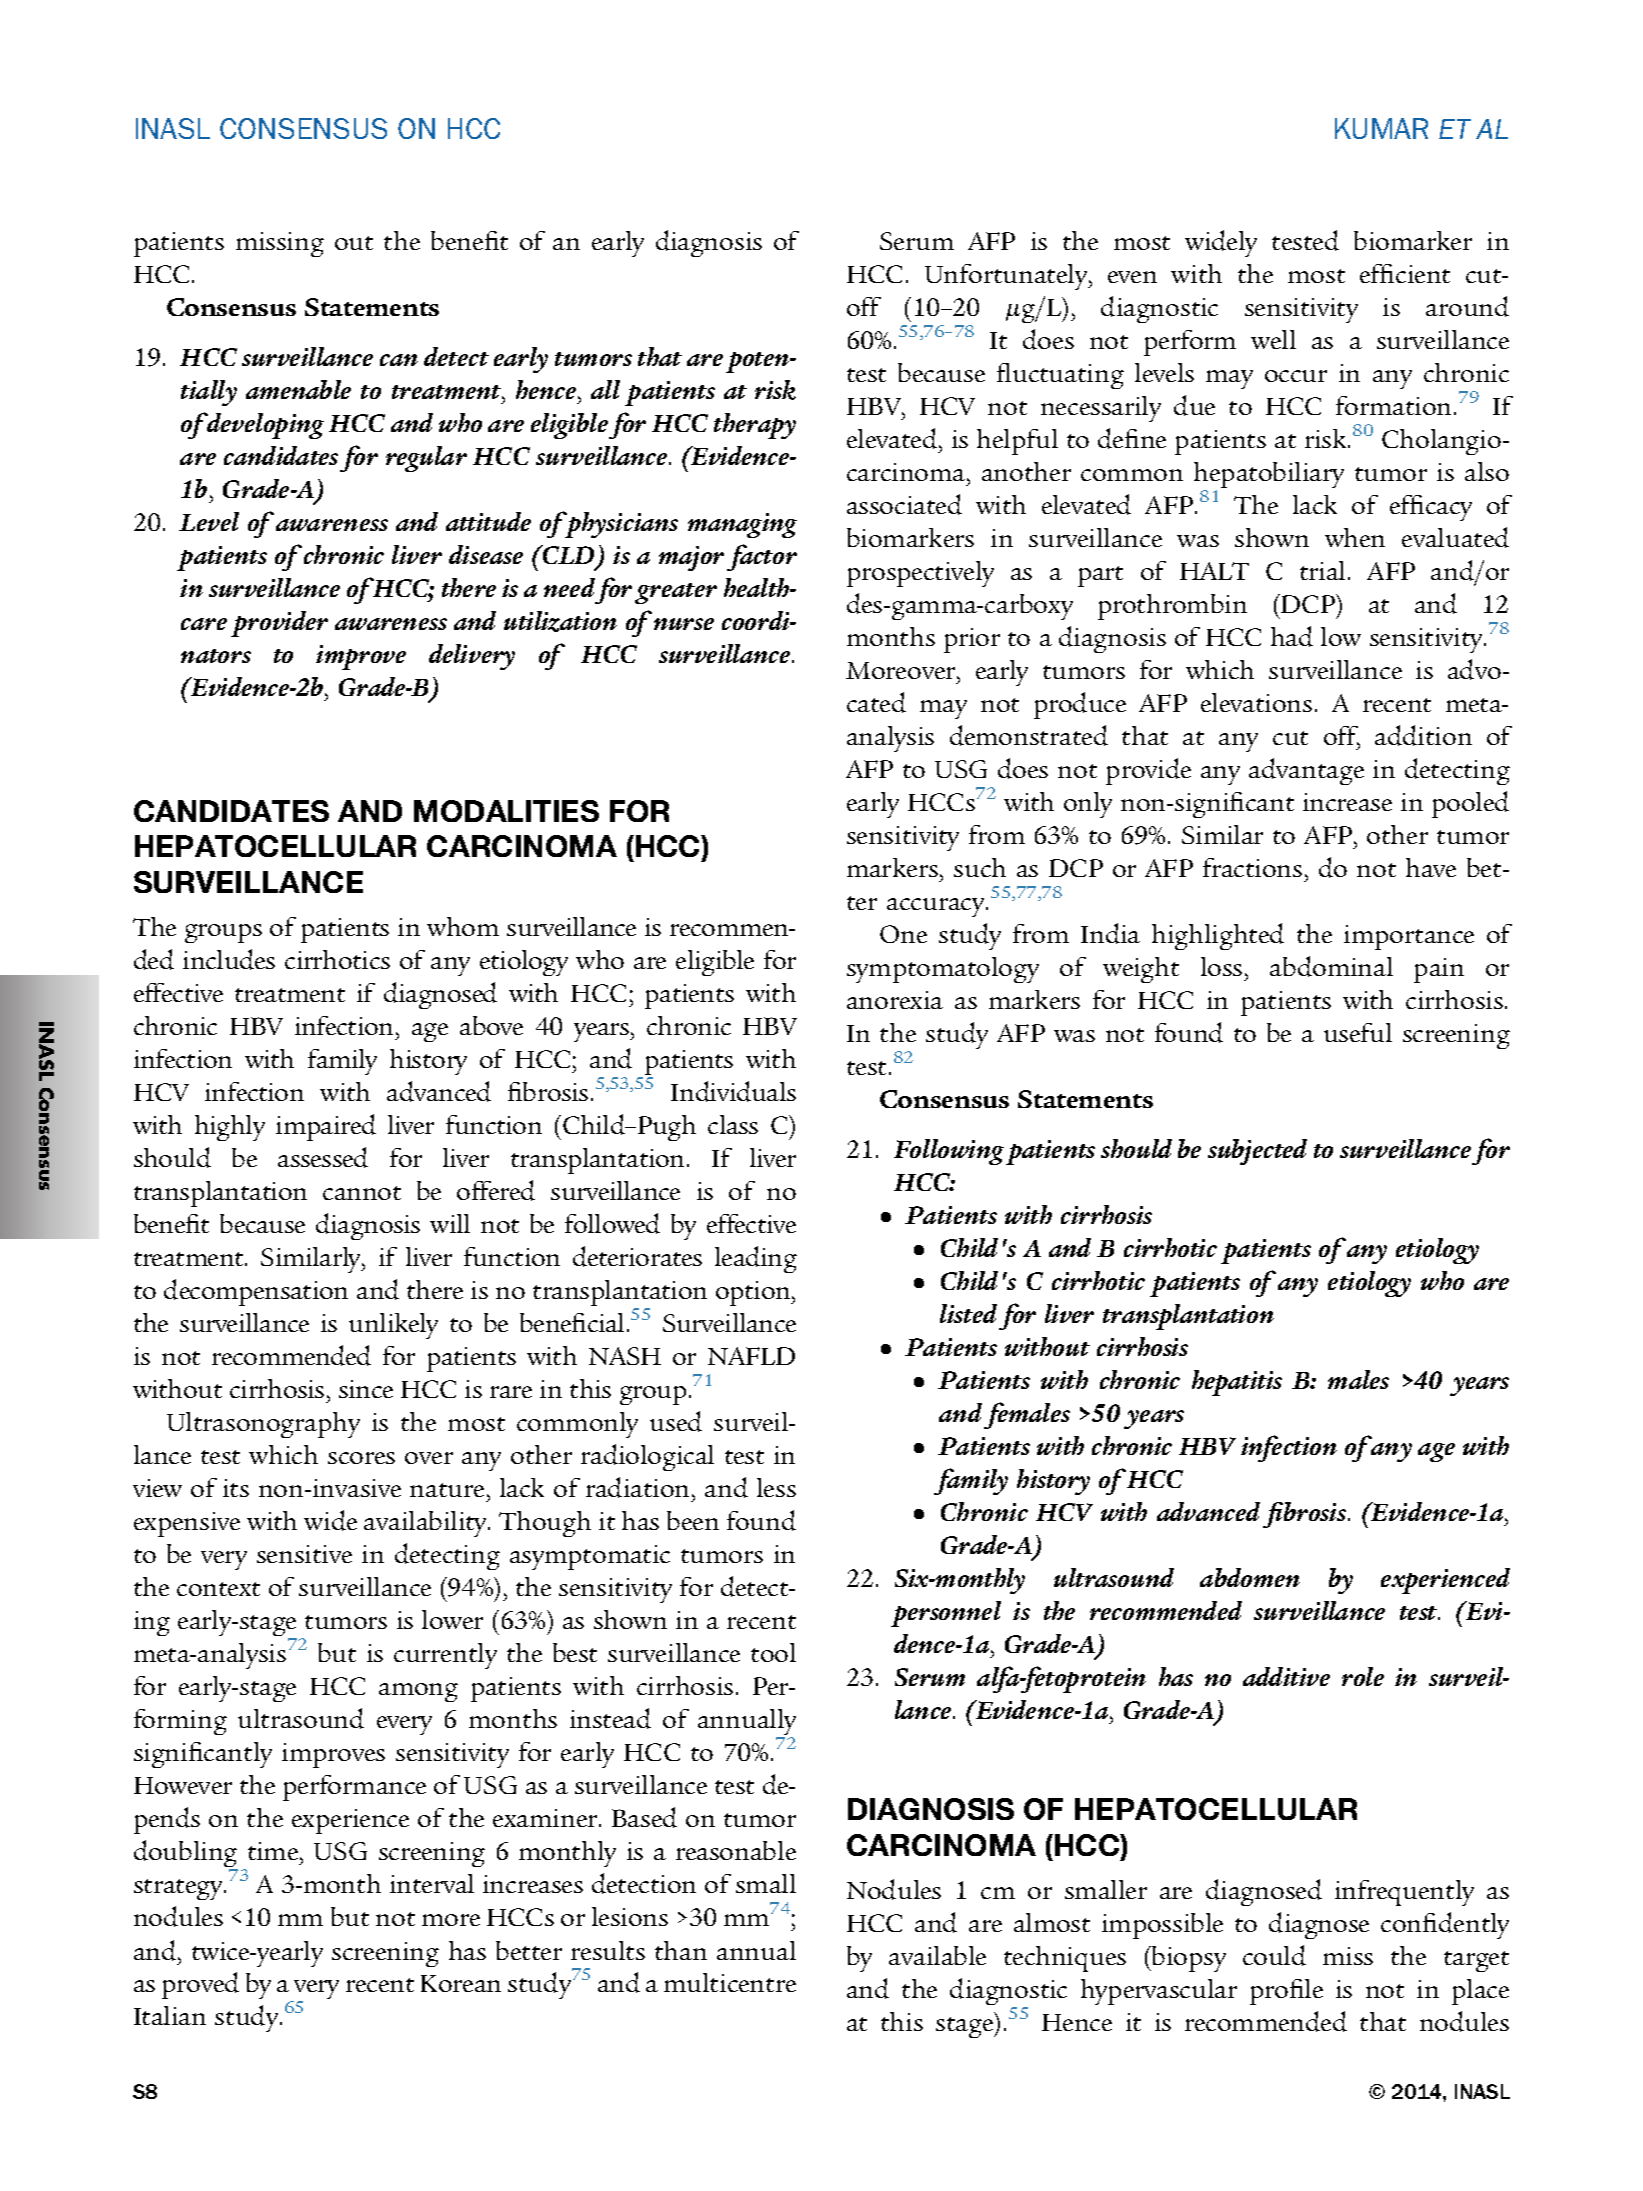  What do you see at coordinates (304, 1554) in the screenshot?
I see `sensitive` at bounding box center [304, 1554].
